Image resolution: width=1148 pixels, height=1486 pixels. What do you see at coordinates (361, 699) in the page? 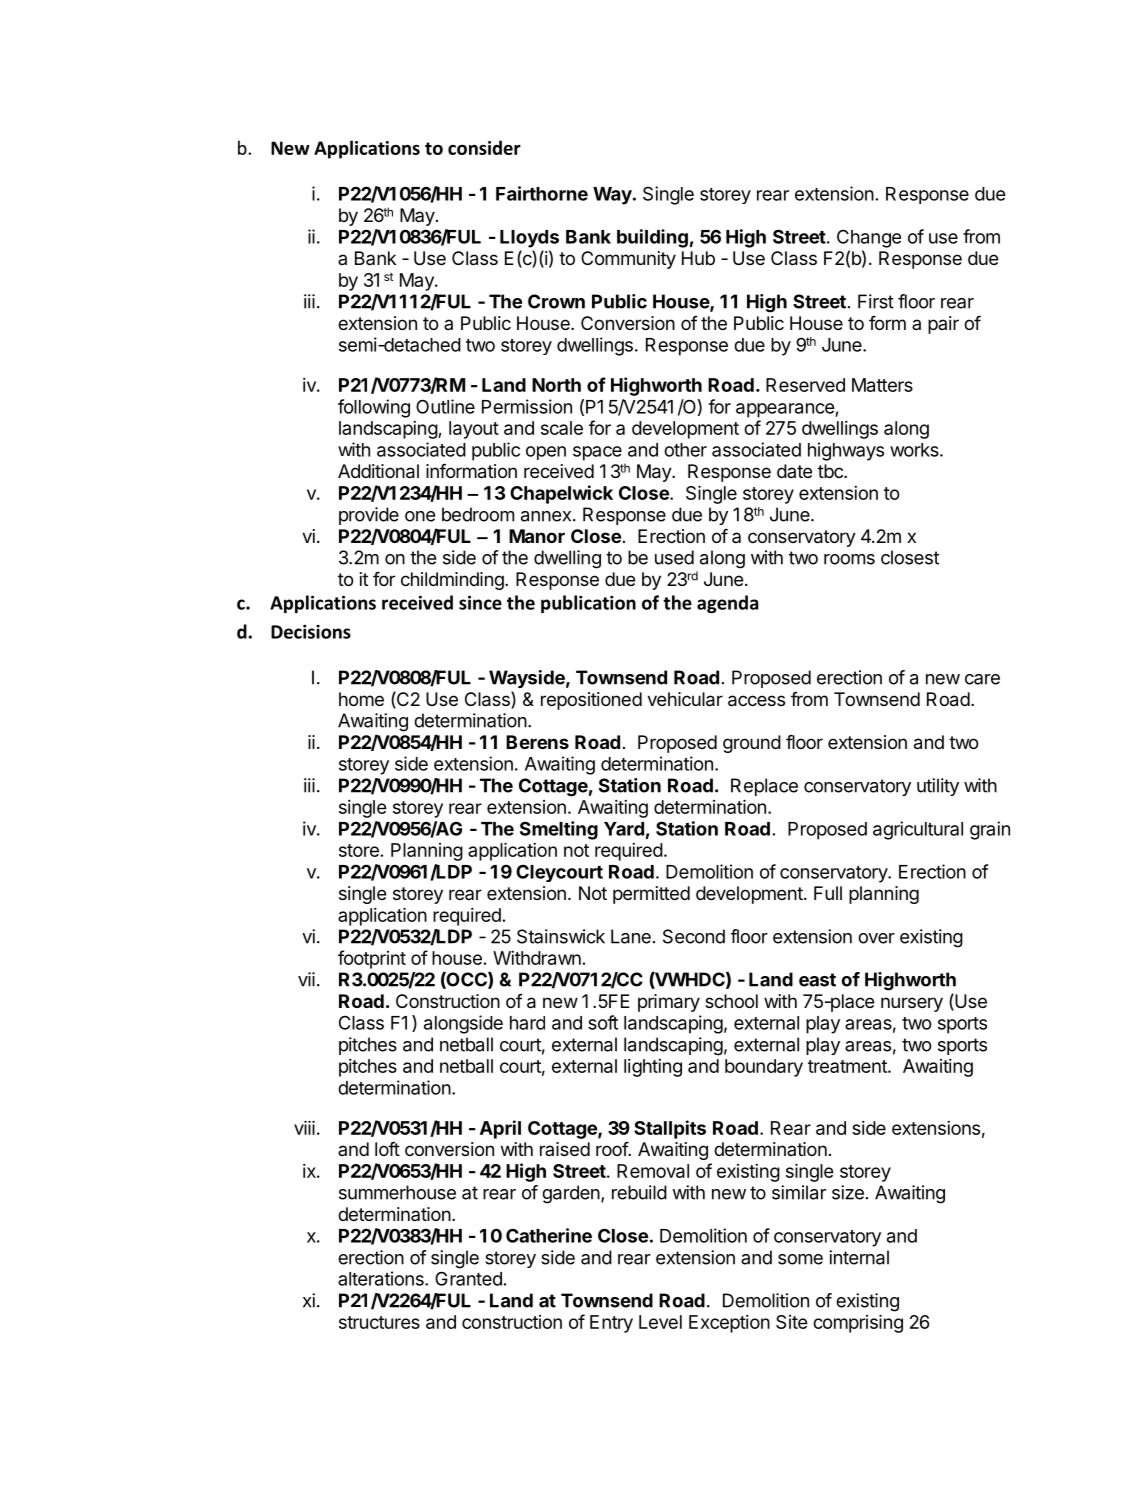
I see `home` at bounding box center [361, 699].
